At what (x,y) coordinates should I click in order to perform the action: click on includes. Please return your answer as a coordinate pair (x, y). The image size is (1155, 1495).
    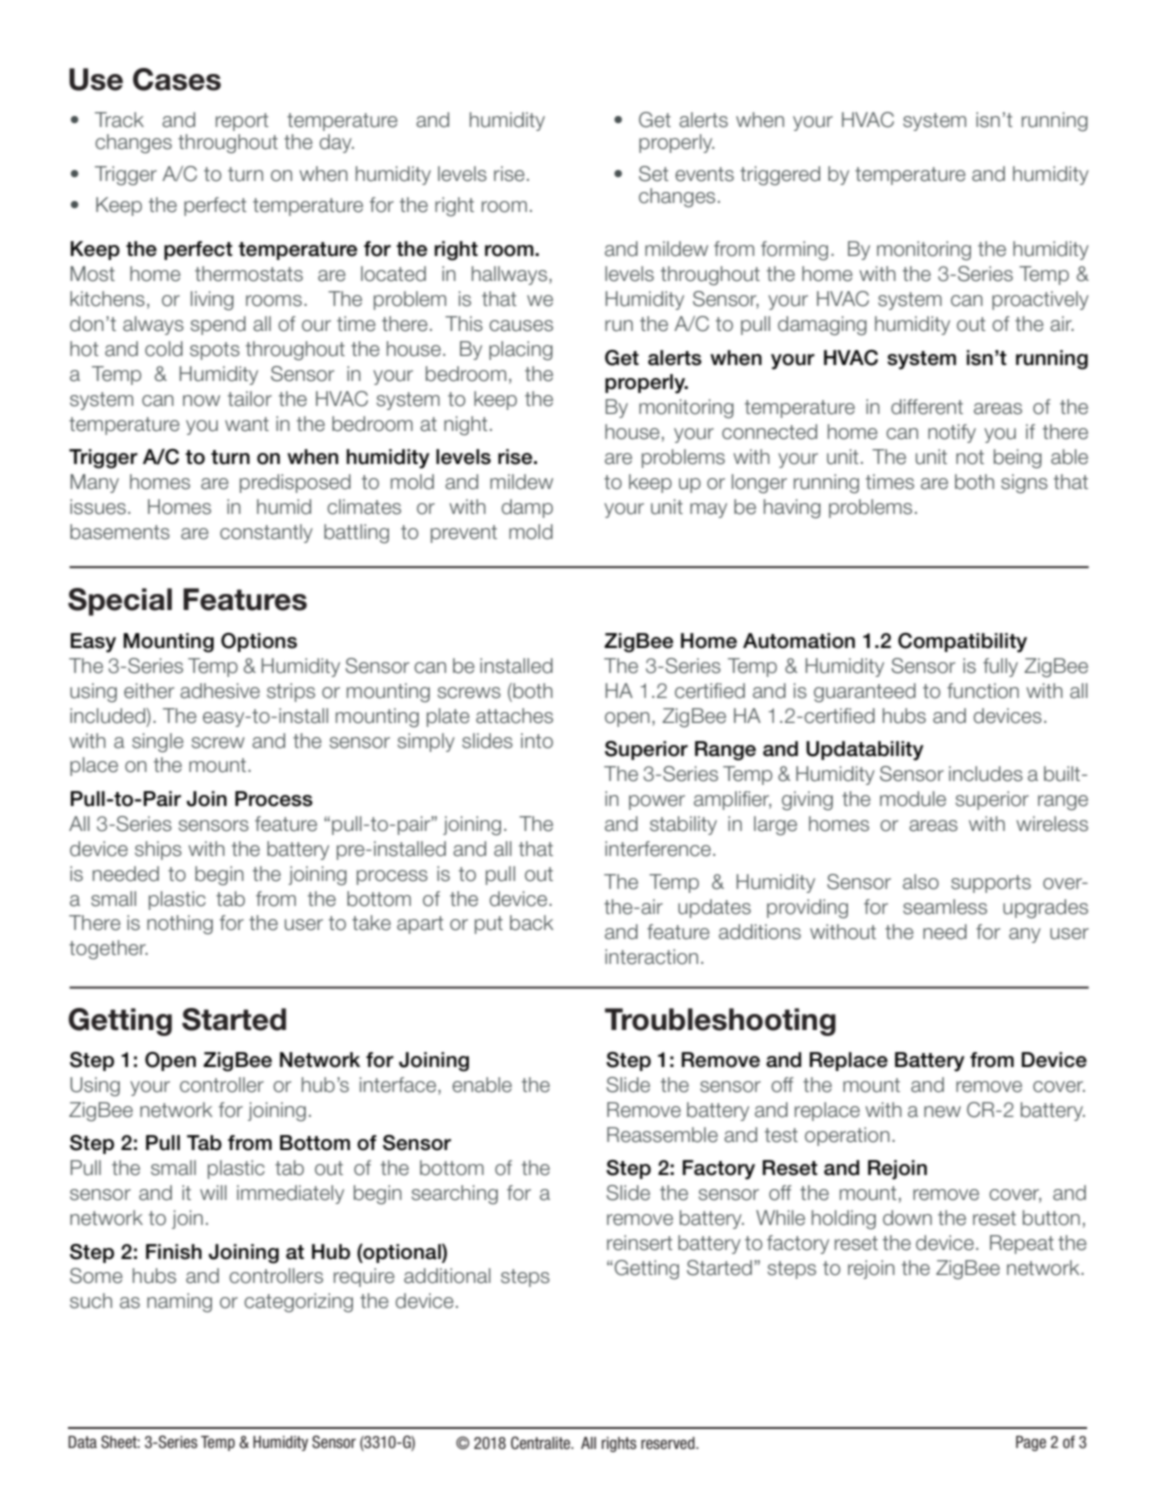
    Looking at the image, I should click on (986, 774).
